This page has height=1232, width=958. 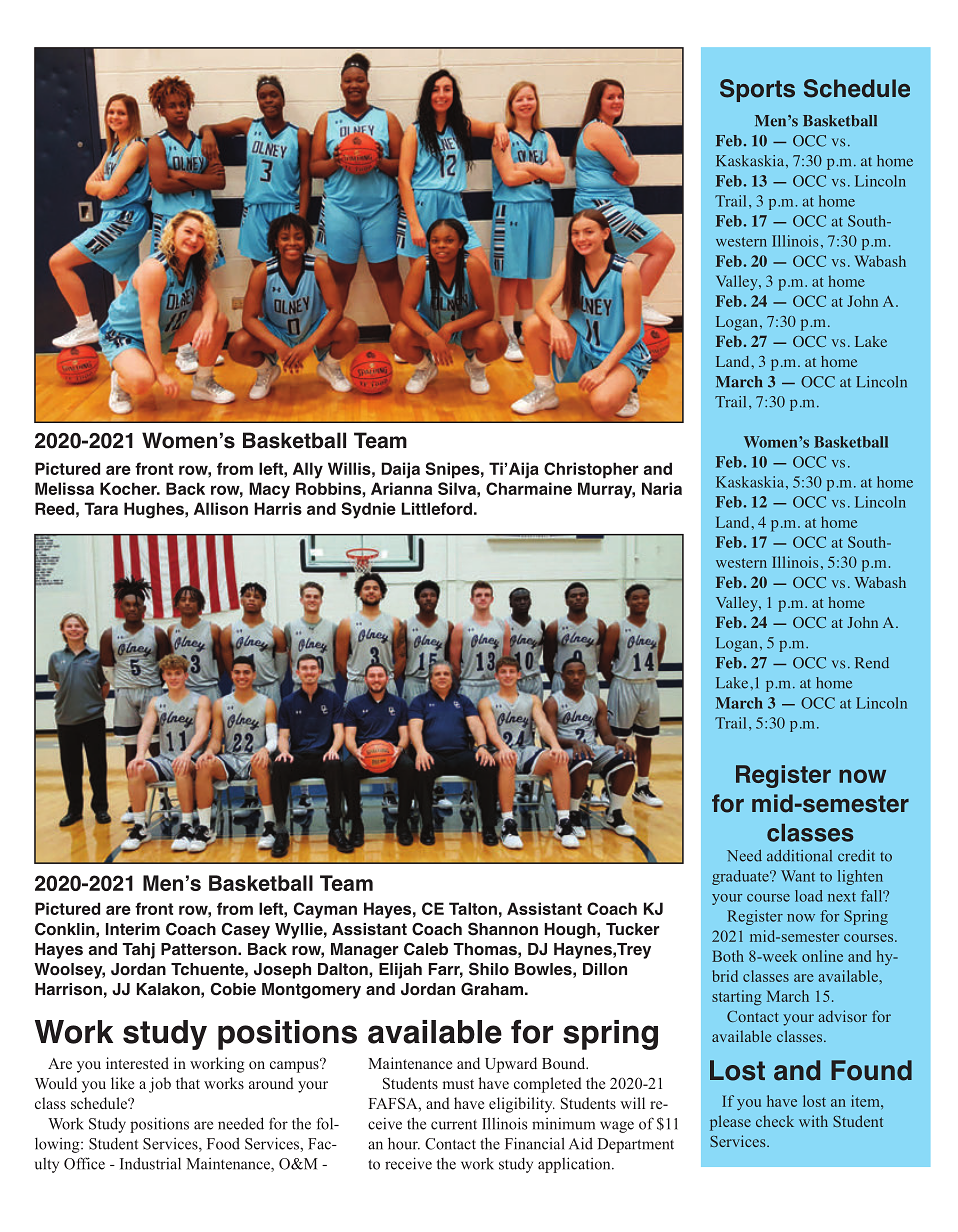 I want to click on additional, so click(x=799, y=856).
